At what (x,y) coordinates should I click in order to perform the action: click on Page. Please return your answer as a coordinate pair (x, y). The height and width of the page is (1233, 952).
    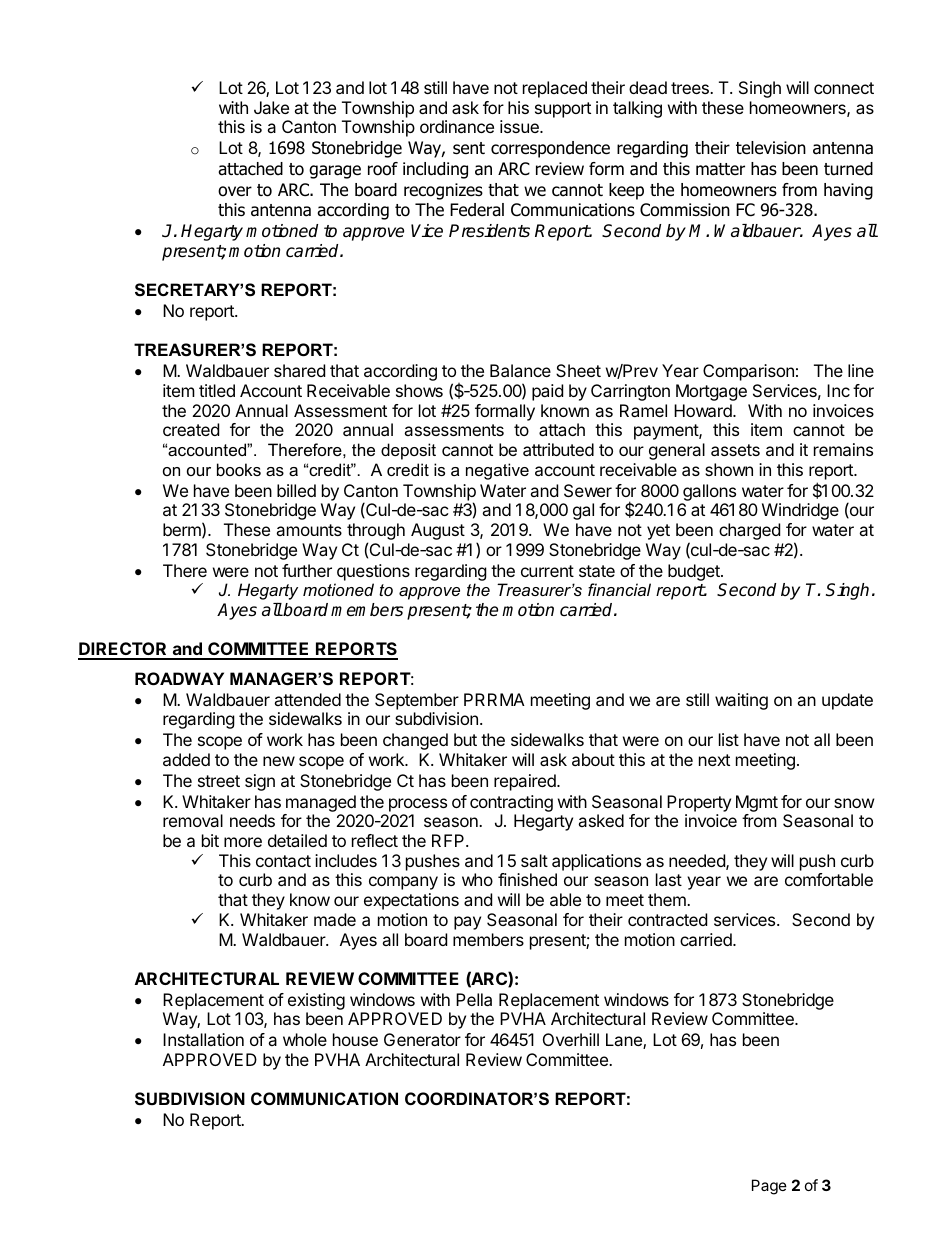
    Looking at the image, I should click on (769, 1187).
